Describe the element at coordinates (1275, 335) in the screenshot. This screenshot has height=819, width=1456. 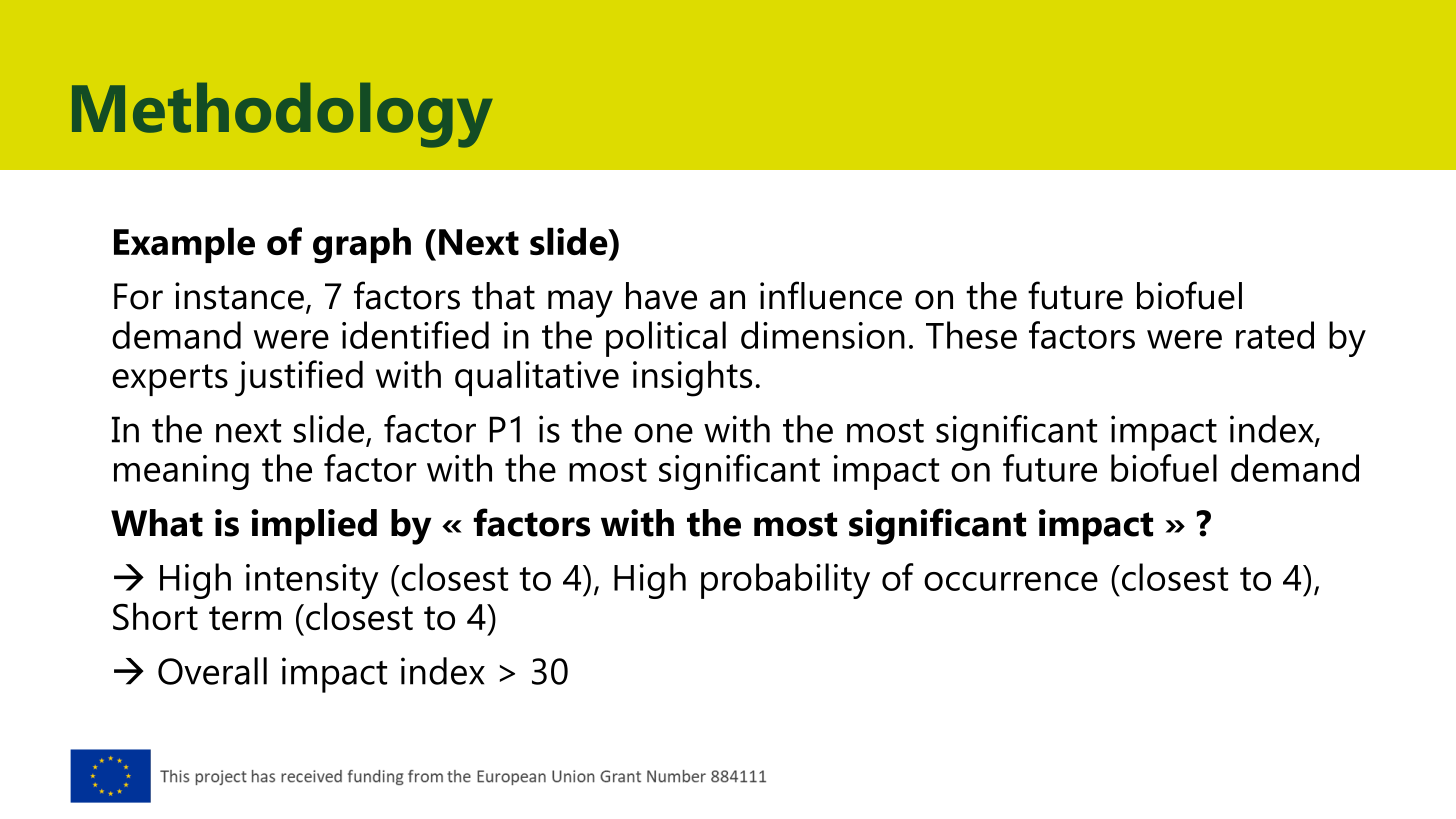
I see `rated` at that location.
